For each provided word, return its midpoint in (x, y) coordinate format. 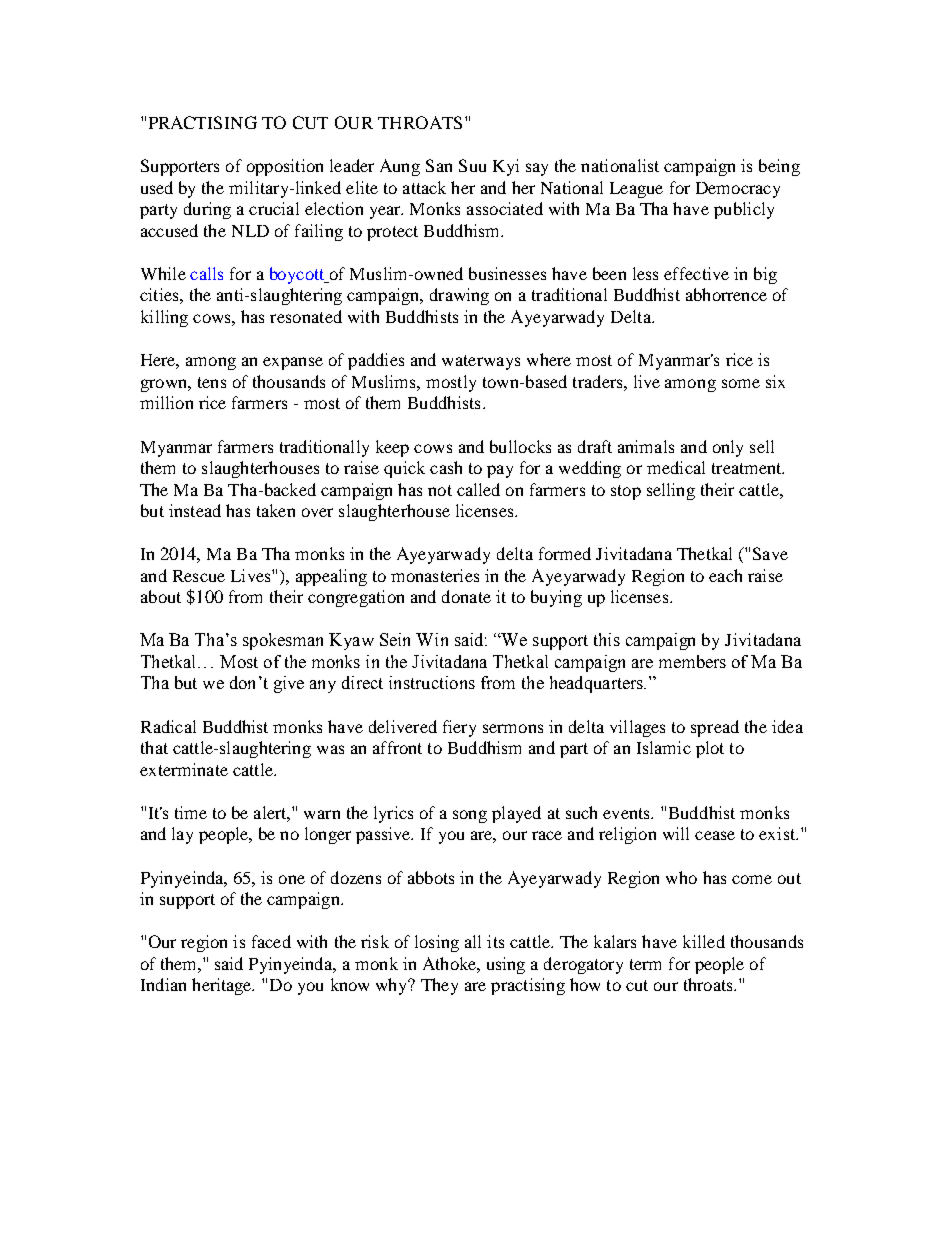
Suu (472, 165)
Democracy (738, 190)
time (191, 812)
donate (466, 596)
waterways (481, 362)
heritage (223, 986)
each (725, 575)
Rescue (199, 576)
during (207, 210)
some (741, 383)
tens (212, 382)
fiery (459, 728)
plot (710, 749)
